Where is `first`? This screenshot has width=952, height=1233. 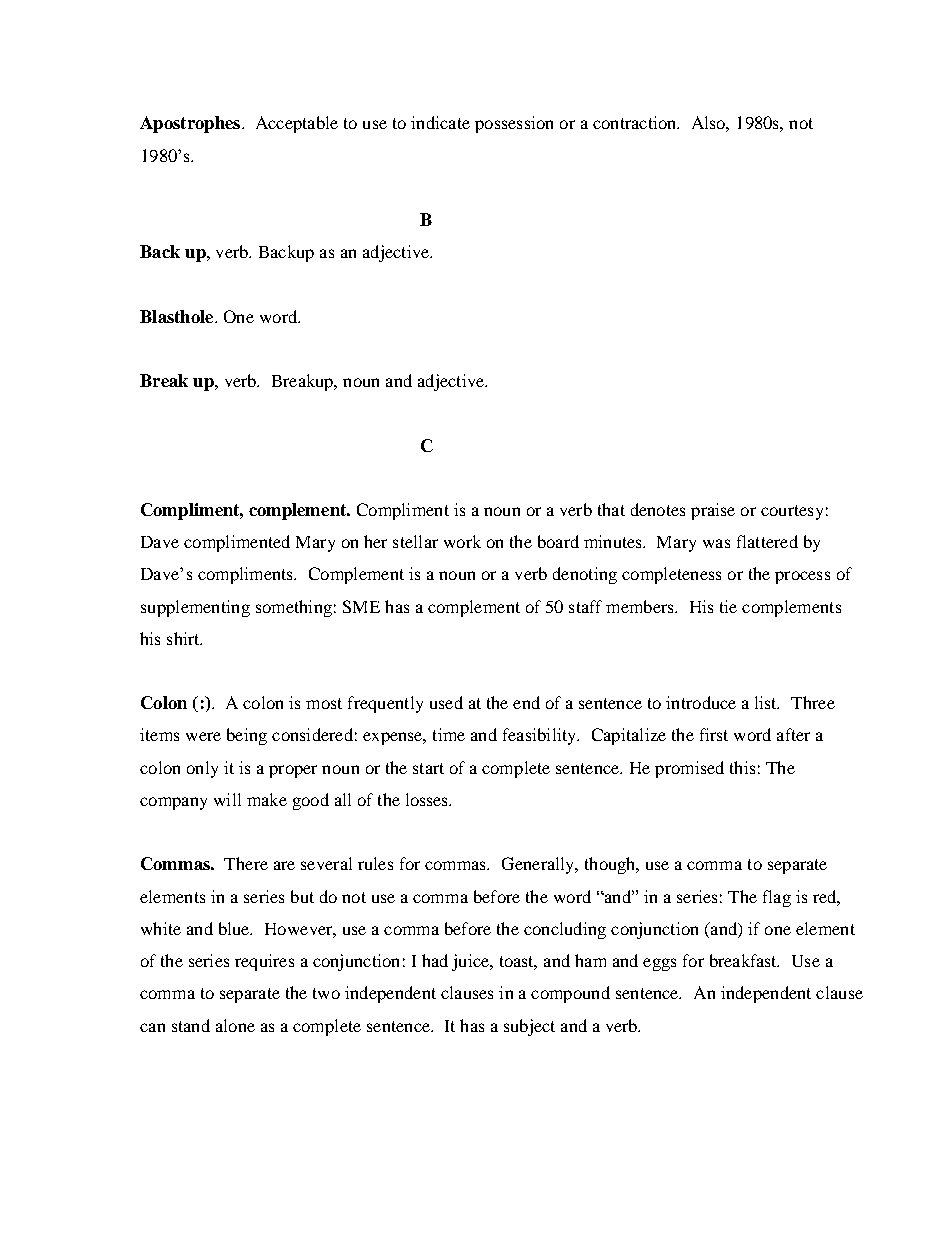
first is located at coordinates (714, 734).
